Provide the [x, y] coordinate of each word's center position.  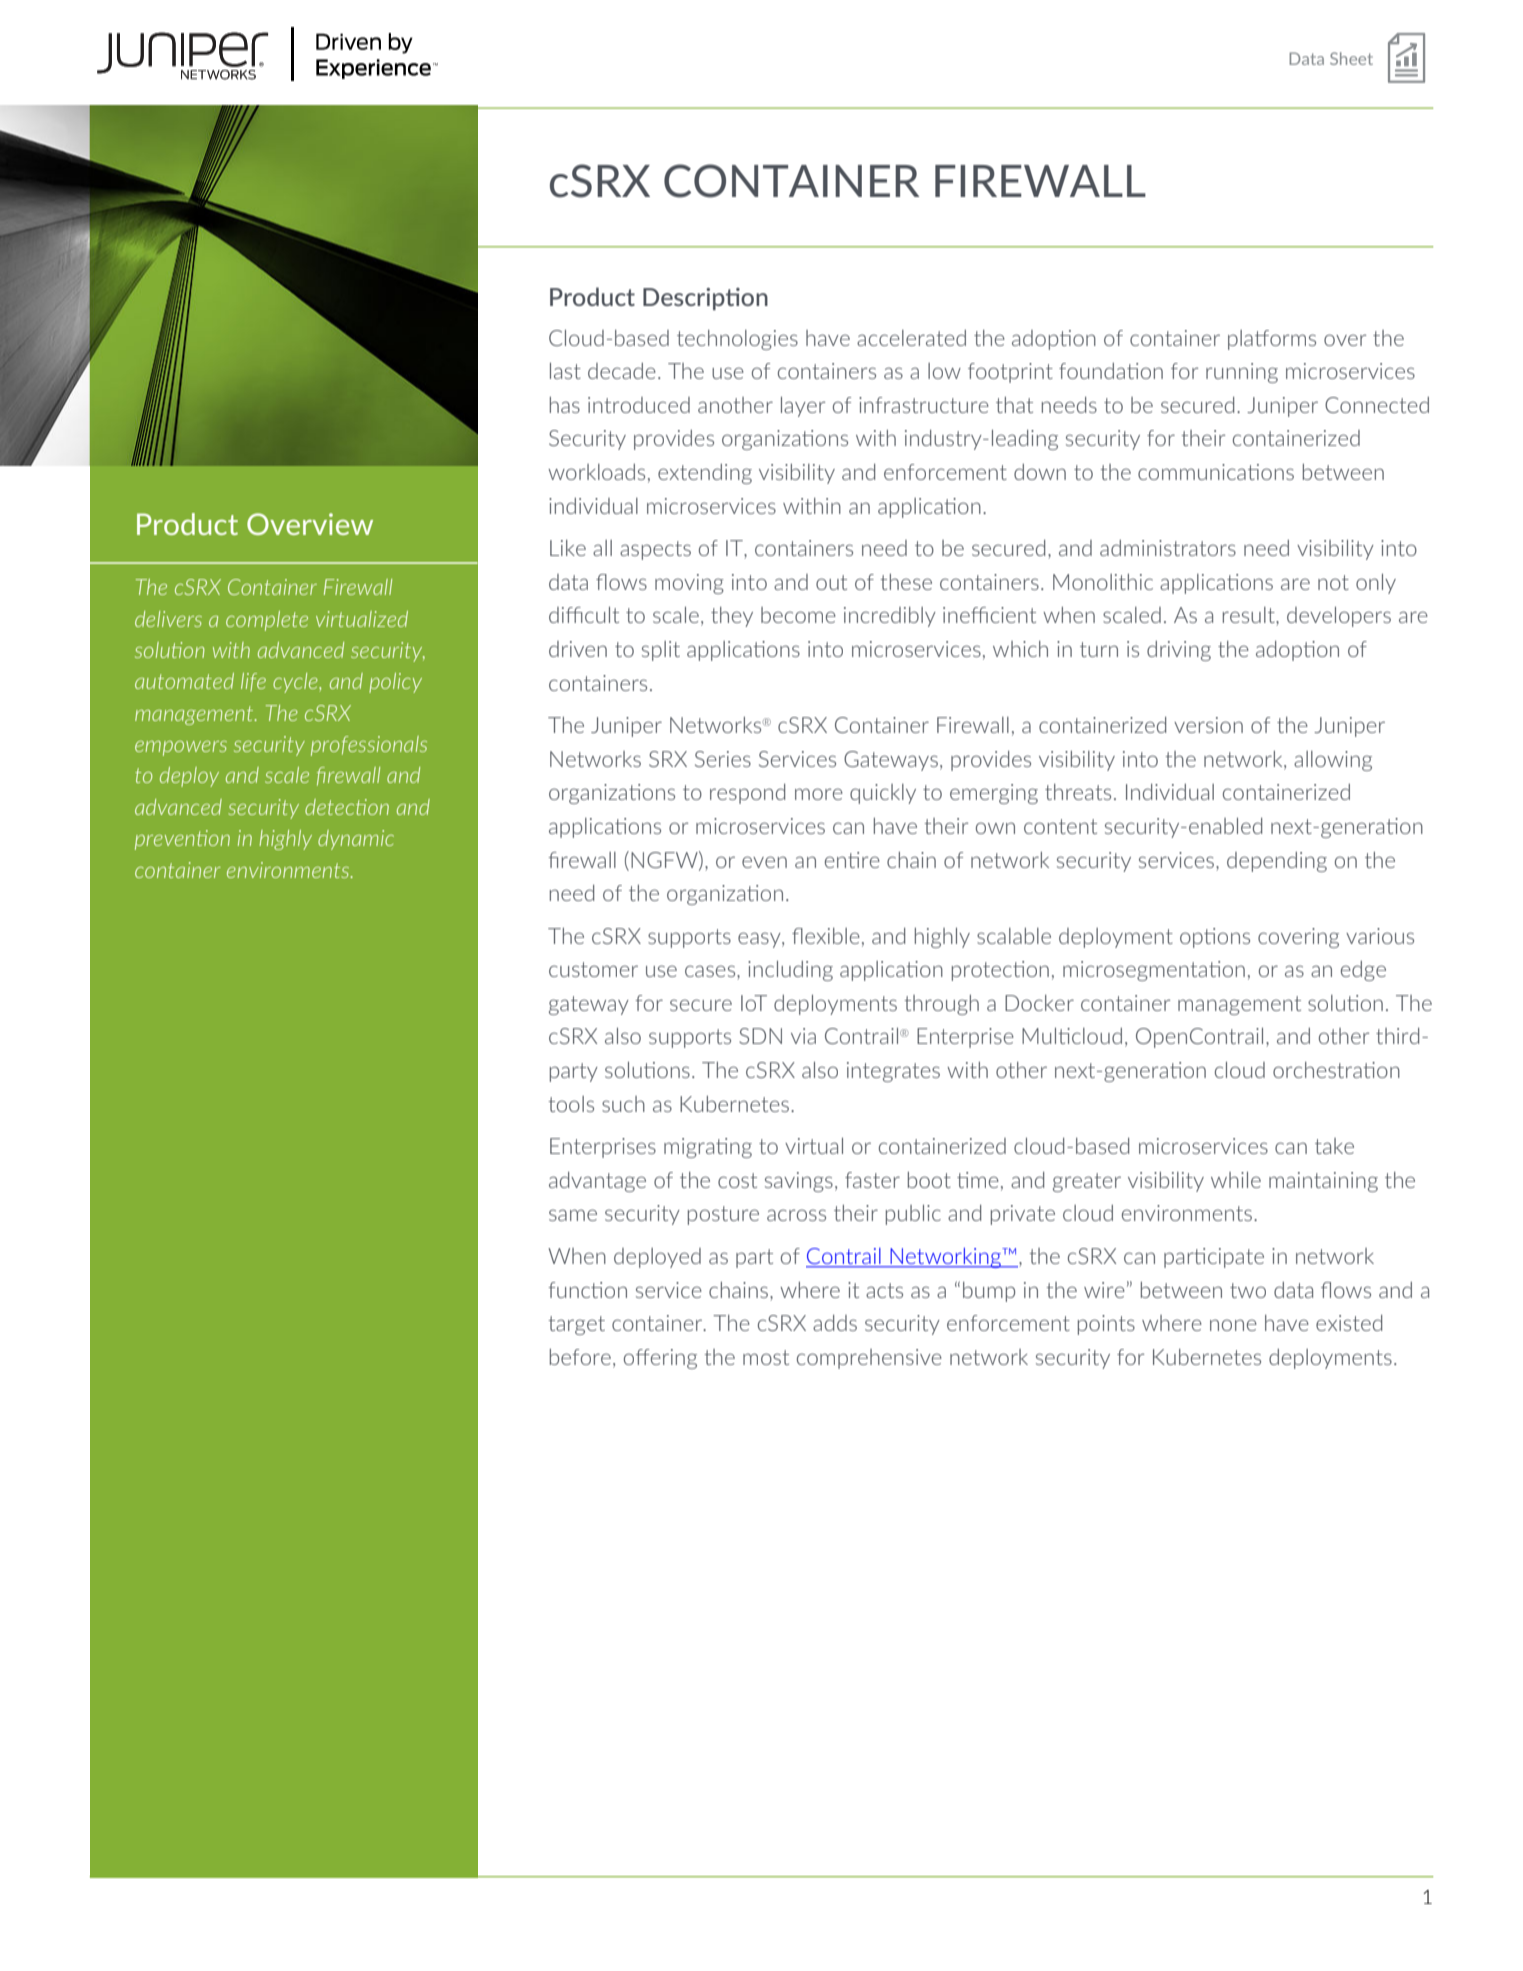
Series [723, 759]
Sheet [1351, 58]
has [565, 405]
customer [593, 969]
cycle [296, 683]
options [1215, 938]
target [576, 1325]
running [1242, 373]
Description [705, 299]
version [1208, 725]
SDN [760, 1036]
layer [803, 407]
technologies [737, 340]
